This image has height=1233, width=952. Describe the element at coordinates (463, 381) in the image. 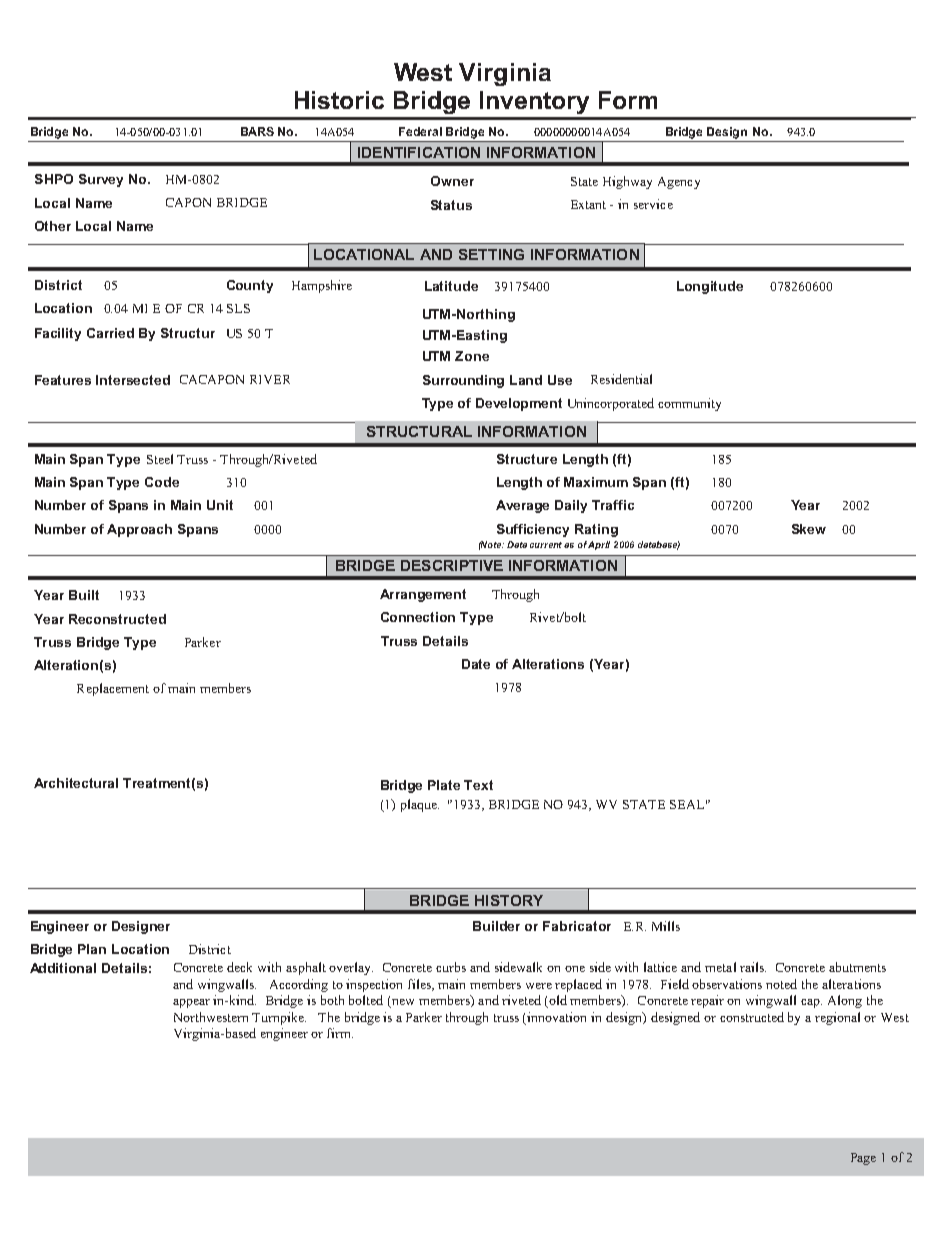

I see `Surrounding` at that location.
